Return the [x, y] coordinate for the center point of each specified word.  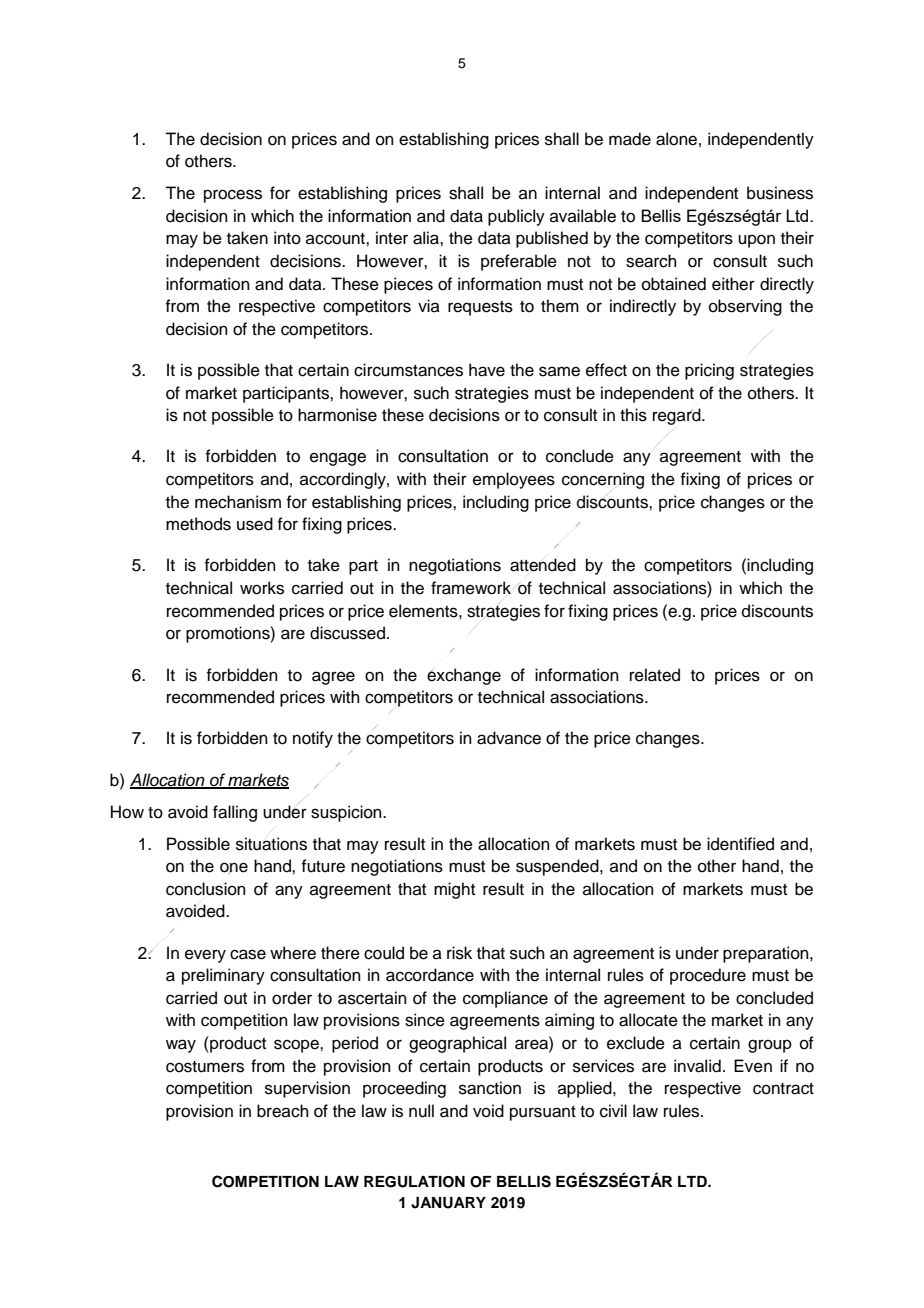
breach [283, 1111]
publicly [516, 217]
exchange [464, 676]
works [262, 588]
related [655, 675]
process [233, 196]
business [780, 193]
